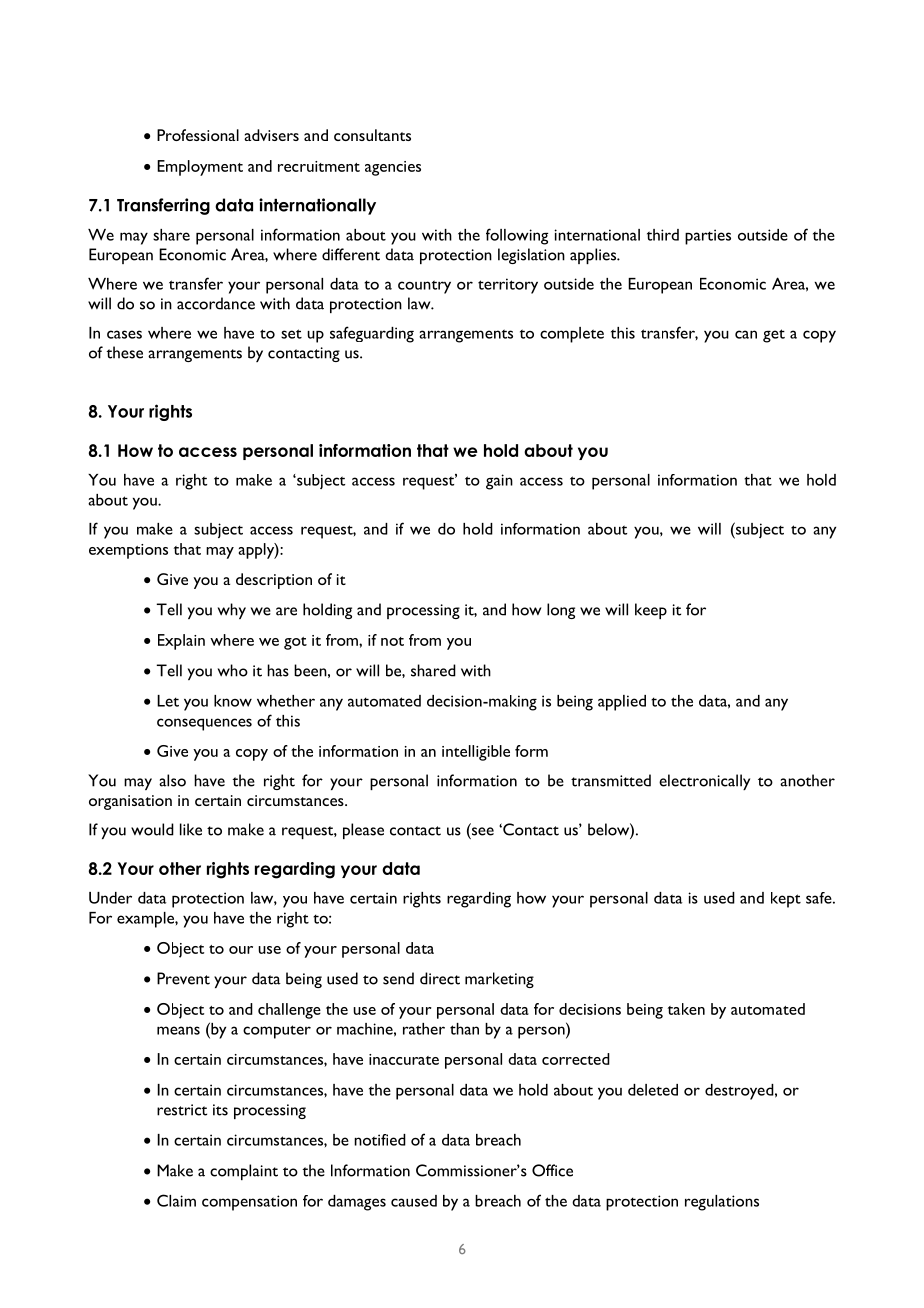 This document has height=1308, width=924. I want to click on these, so click(124, 352).
